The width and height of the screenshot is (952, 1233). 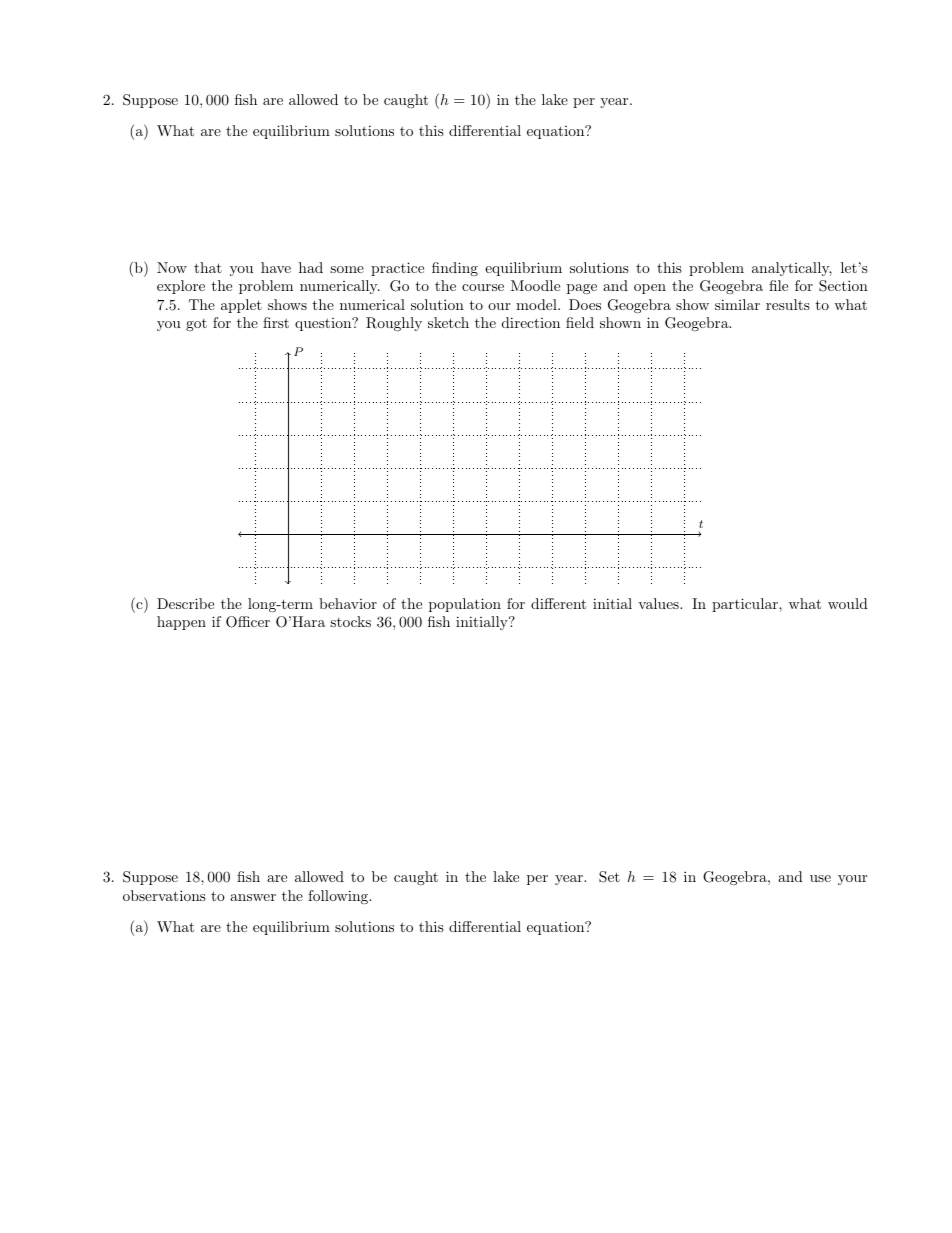 I want to click on course, so click(x=483, y=287).
